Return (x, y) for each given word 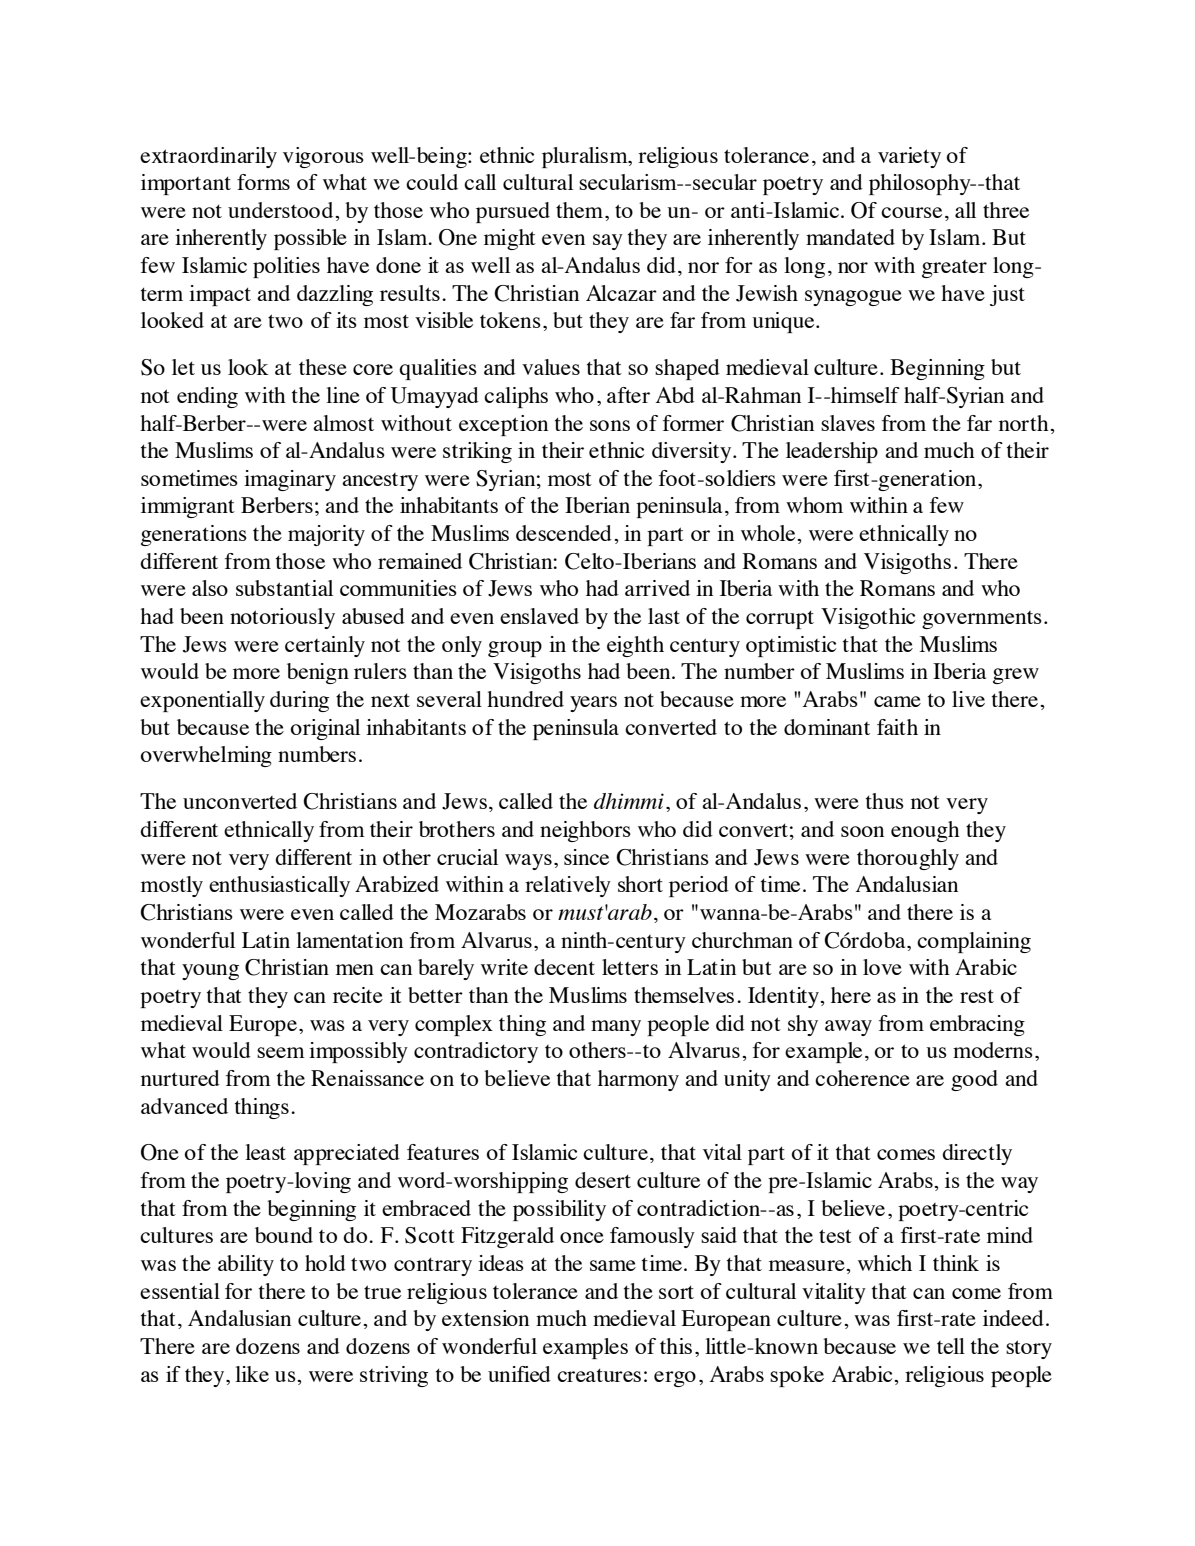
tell (951, 1346)
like (252, 1374)
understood (282, 210)
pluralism (586, 157)
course (911, 212)
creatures (599, 1375)
